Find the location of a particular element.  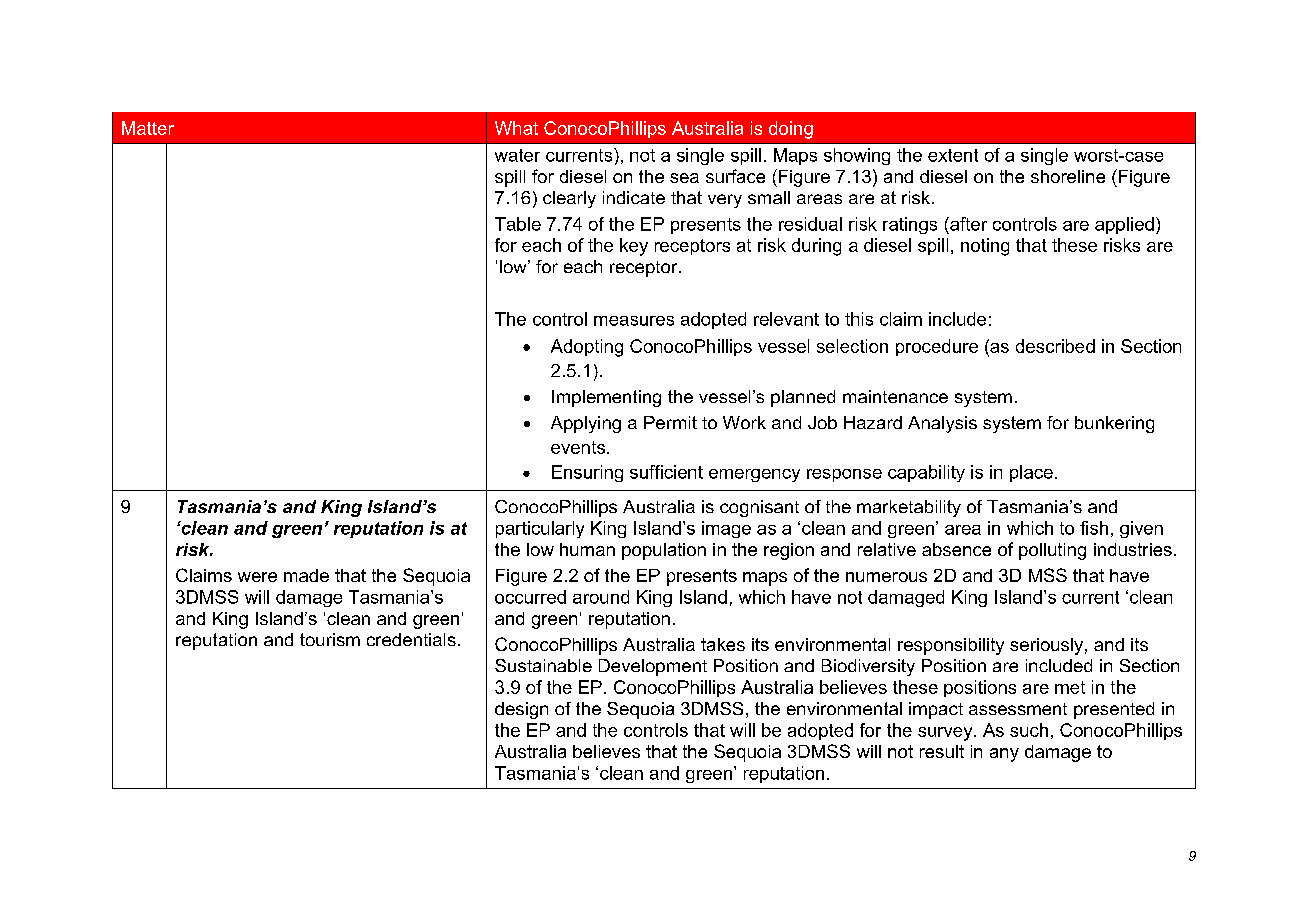

Development is located at coordinates (653, 667).
